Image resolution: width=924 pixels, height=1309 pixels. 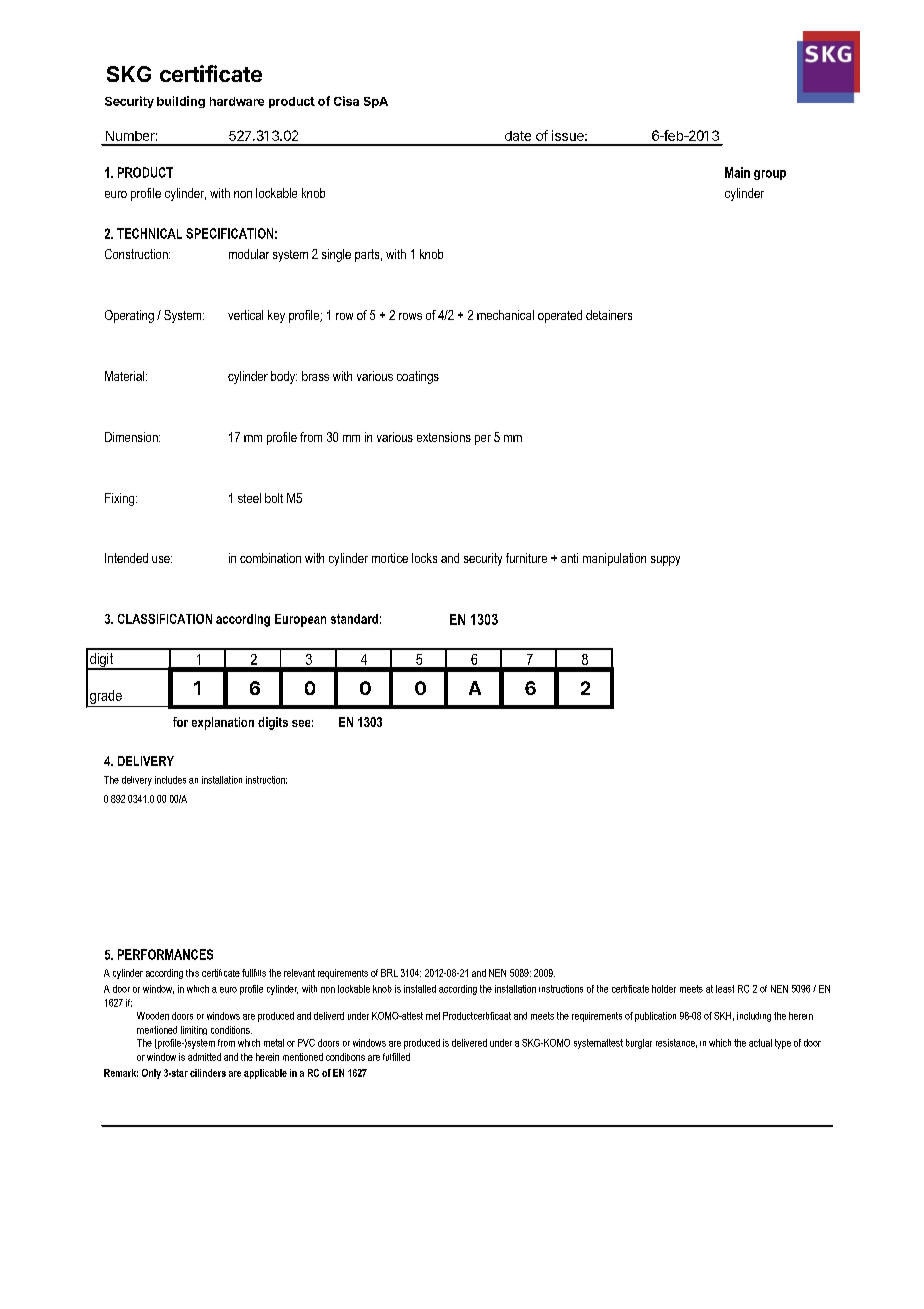 What do you see at coordinates (424, 558) in the screenshot?
I see `locks` at bounding box center [424, 558].
